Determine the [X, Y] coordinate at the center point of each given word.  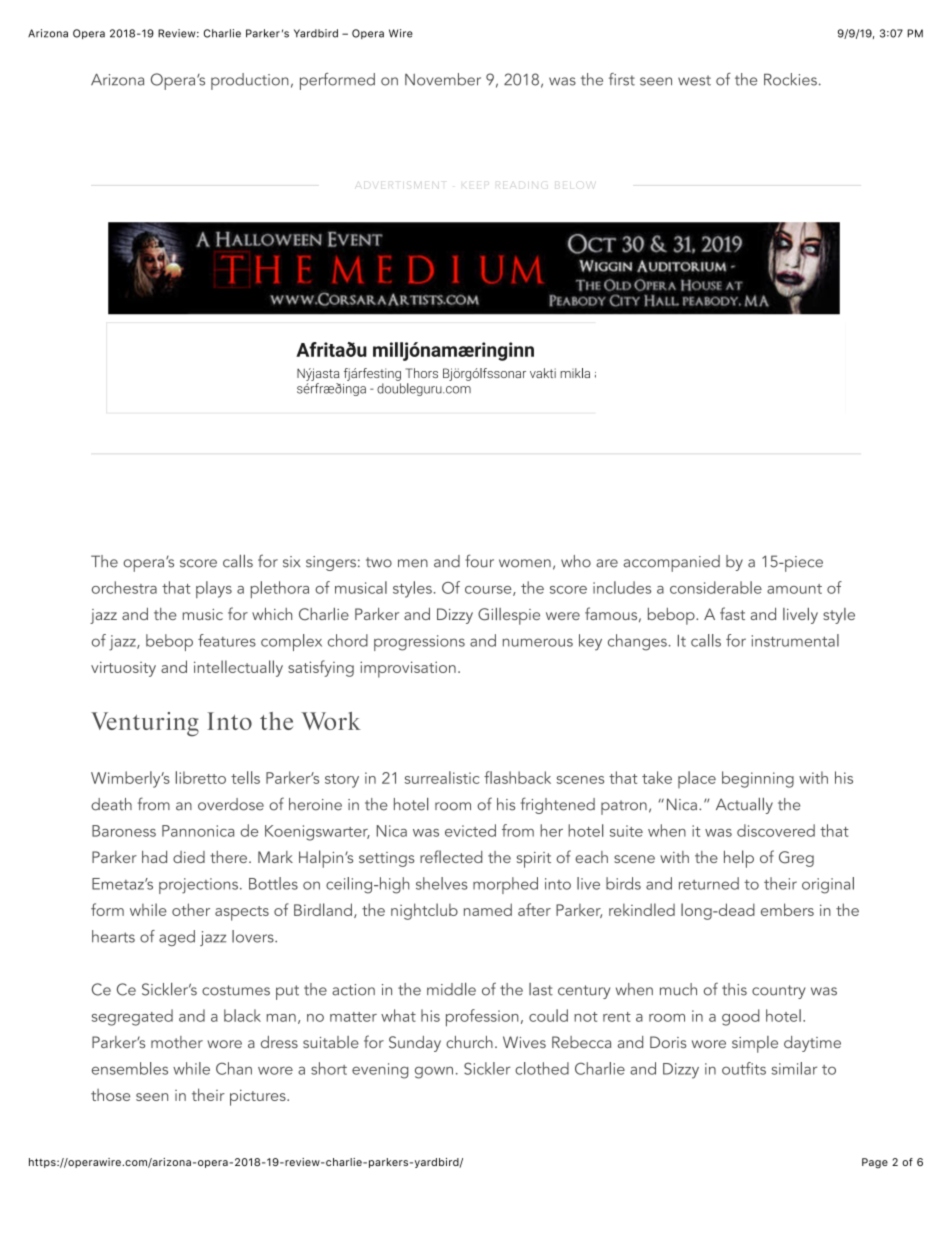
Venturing [145, 724]
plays [214, 589]
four [479, 561]
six [292, 562]
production [250, 81]
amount [794, 589]
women [525, 563]
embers [787, 909]
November [443, 79]
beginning [758, 779]
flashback [517, 777]
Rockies [790, 79]
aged [177, 938]
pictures [259, 1097]
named [488, 909]
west [694, 80]
